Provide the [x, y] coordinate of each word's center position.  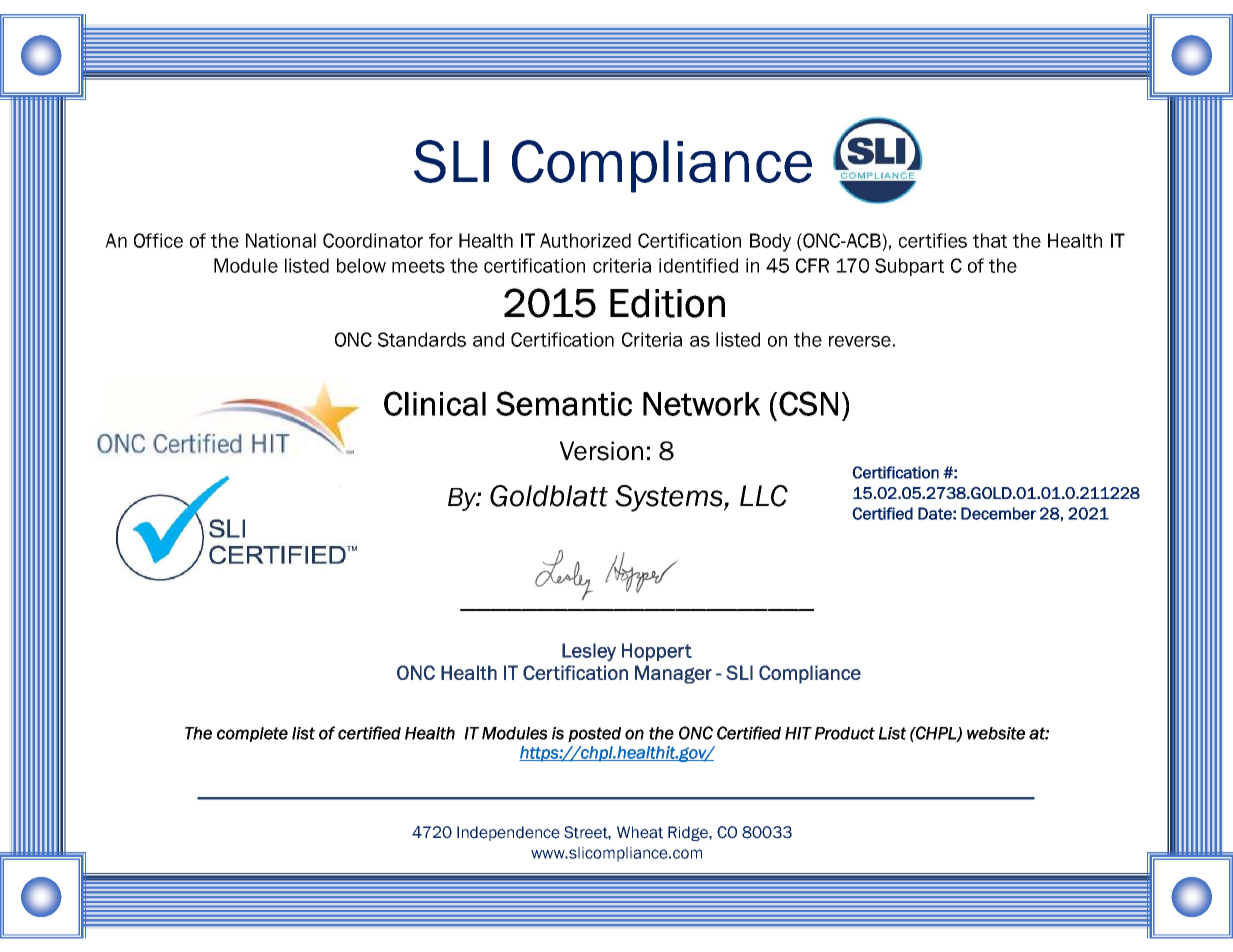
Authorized [585, 240]
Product [845, 733]
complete [252, 734]
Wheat [640, 832]
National [281, 240]
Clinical [435, 403]
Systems [670, 498]
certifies [933, 240]
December [998, 513]
